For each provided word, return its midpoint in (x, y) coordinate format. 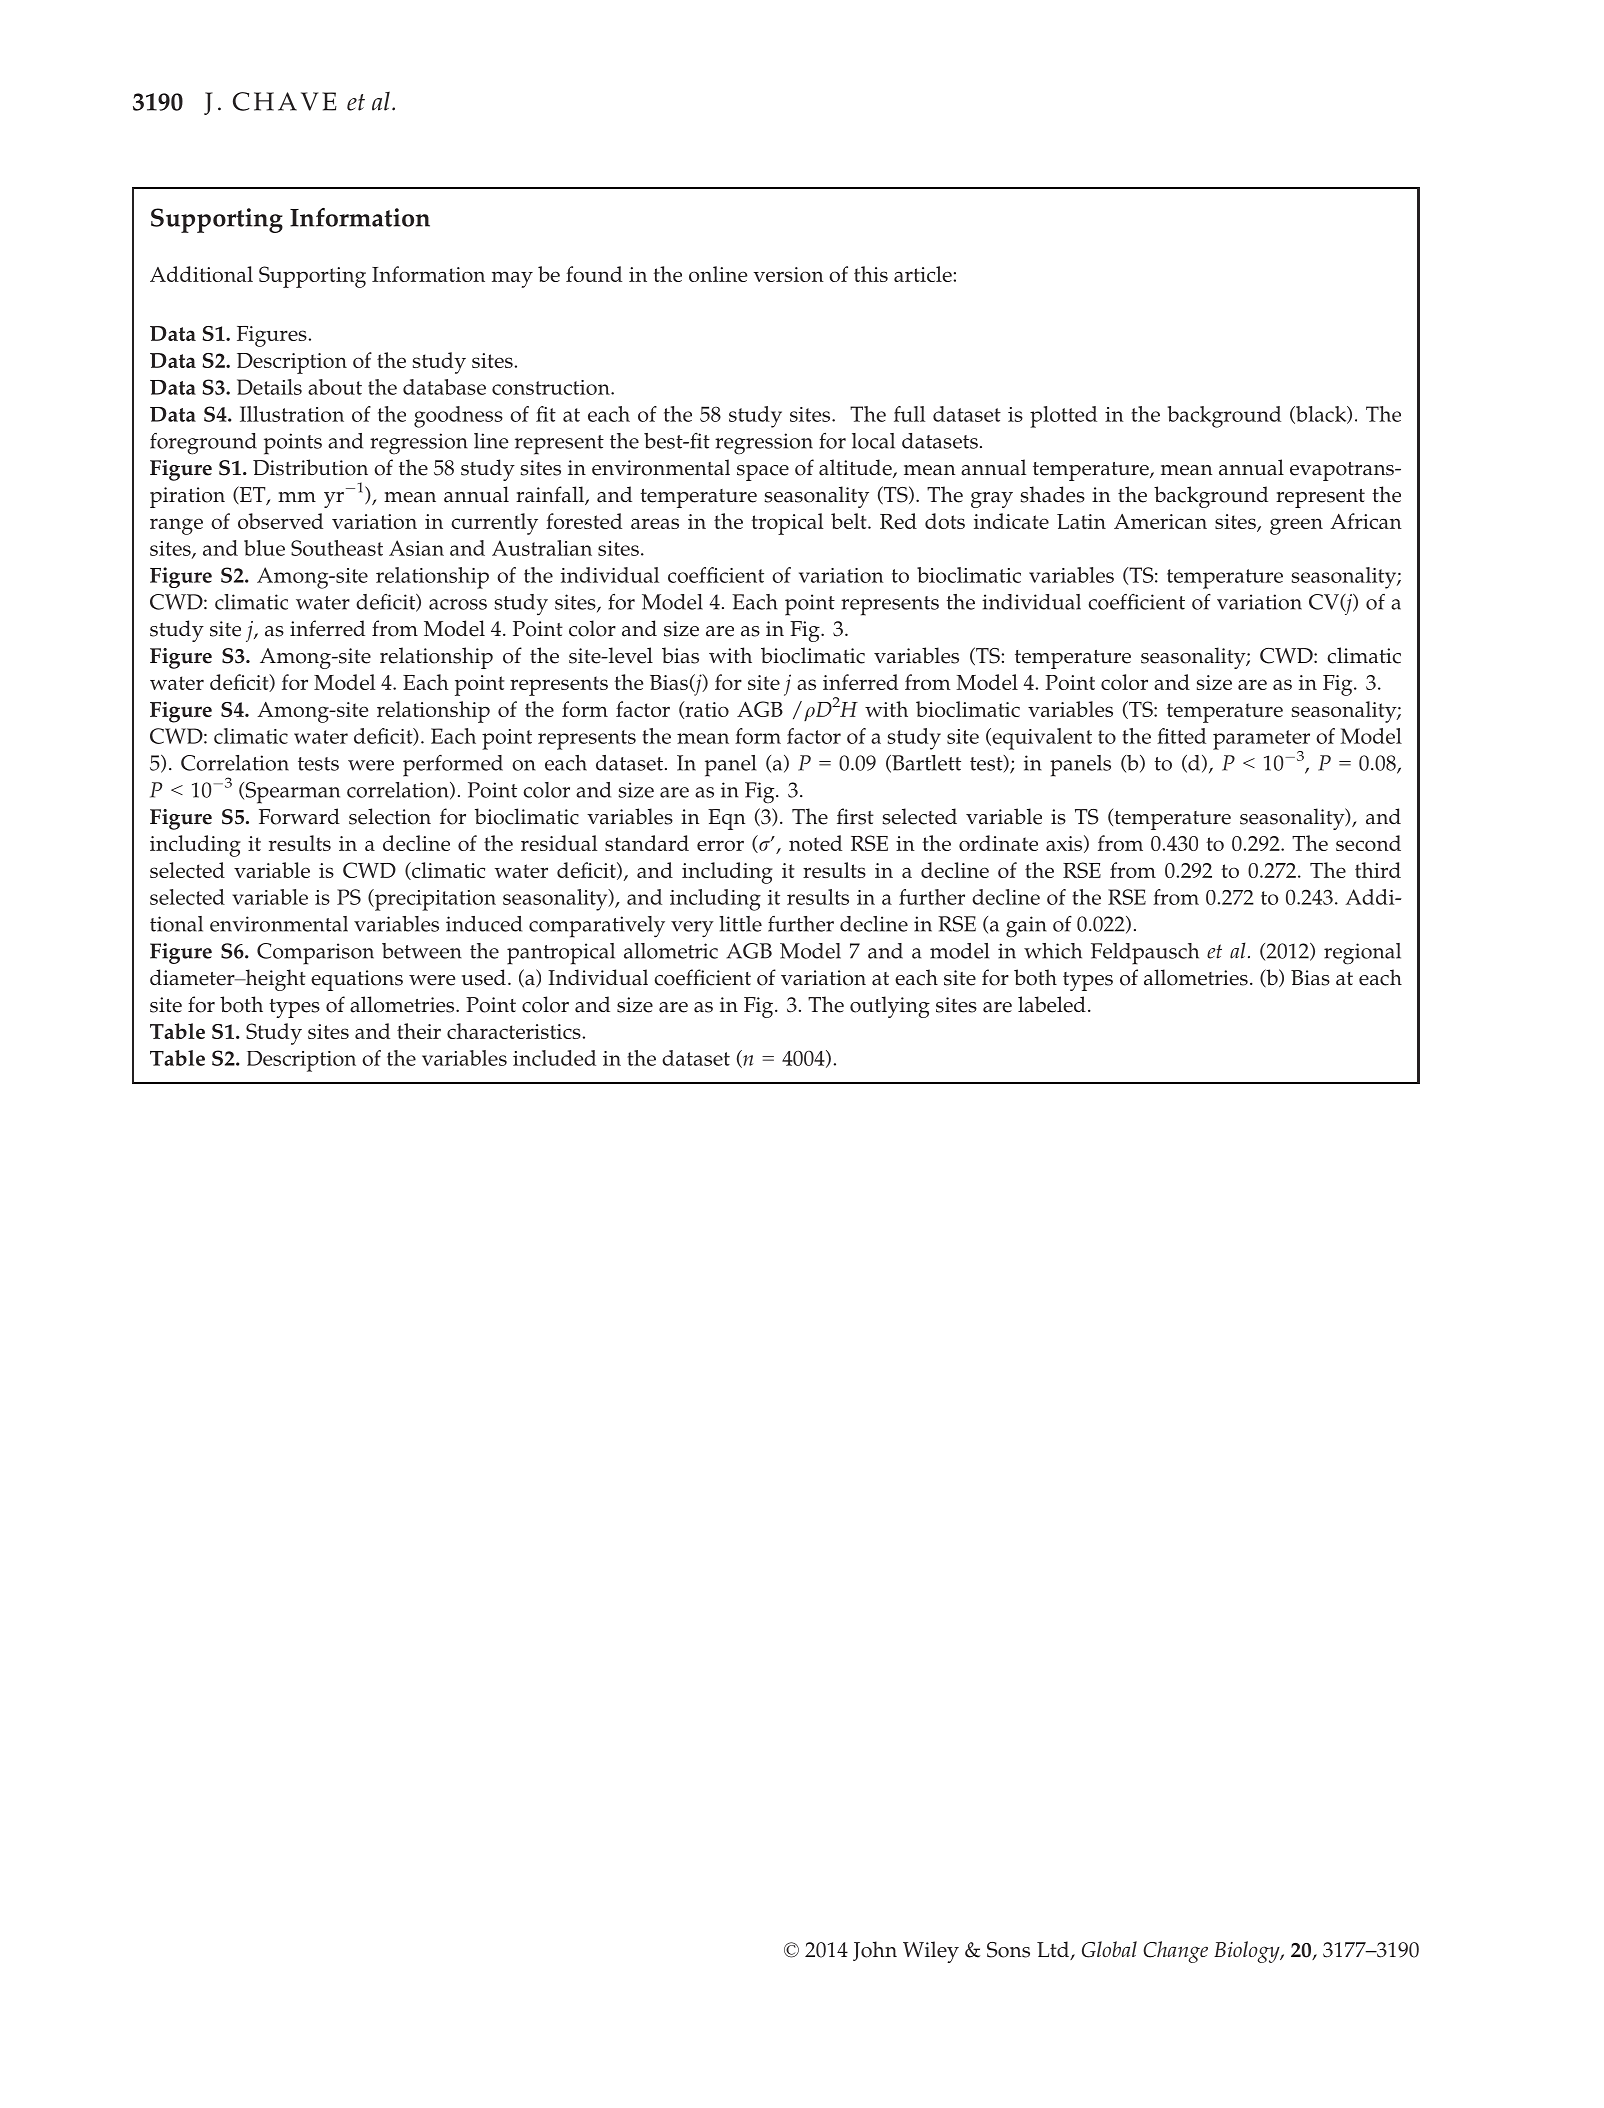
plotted (1063, 417)
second (1368, 843)
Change (1175, 1952)
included (554, 1058)
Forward (299, 816)
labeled (1052, 1004)
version (788, 274)
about (335, 387)
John (875, 1951)
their (419, 1031)
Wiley (931, 1952)
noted (815, 843)
